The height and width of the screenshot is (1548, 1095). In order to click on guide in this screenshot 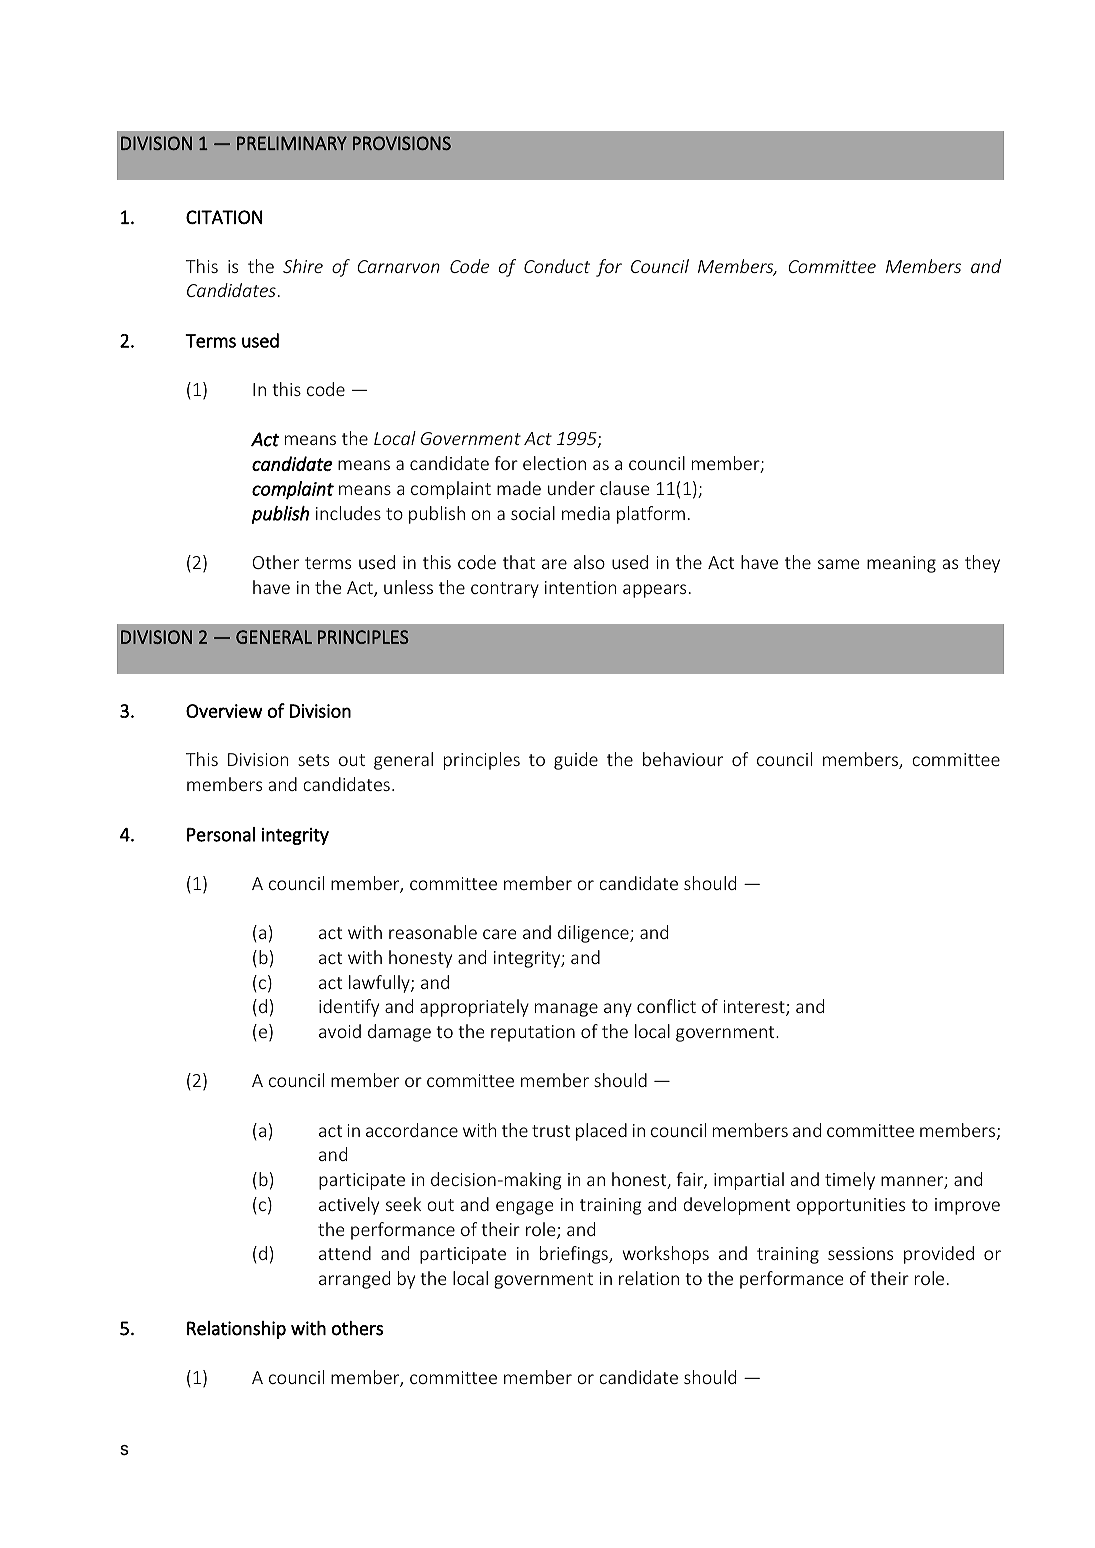, I will do `click(576, 761)`.
